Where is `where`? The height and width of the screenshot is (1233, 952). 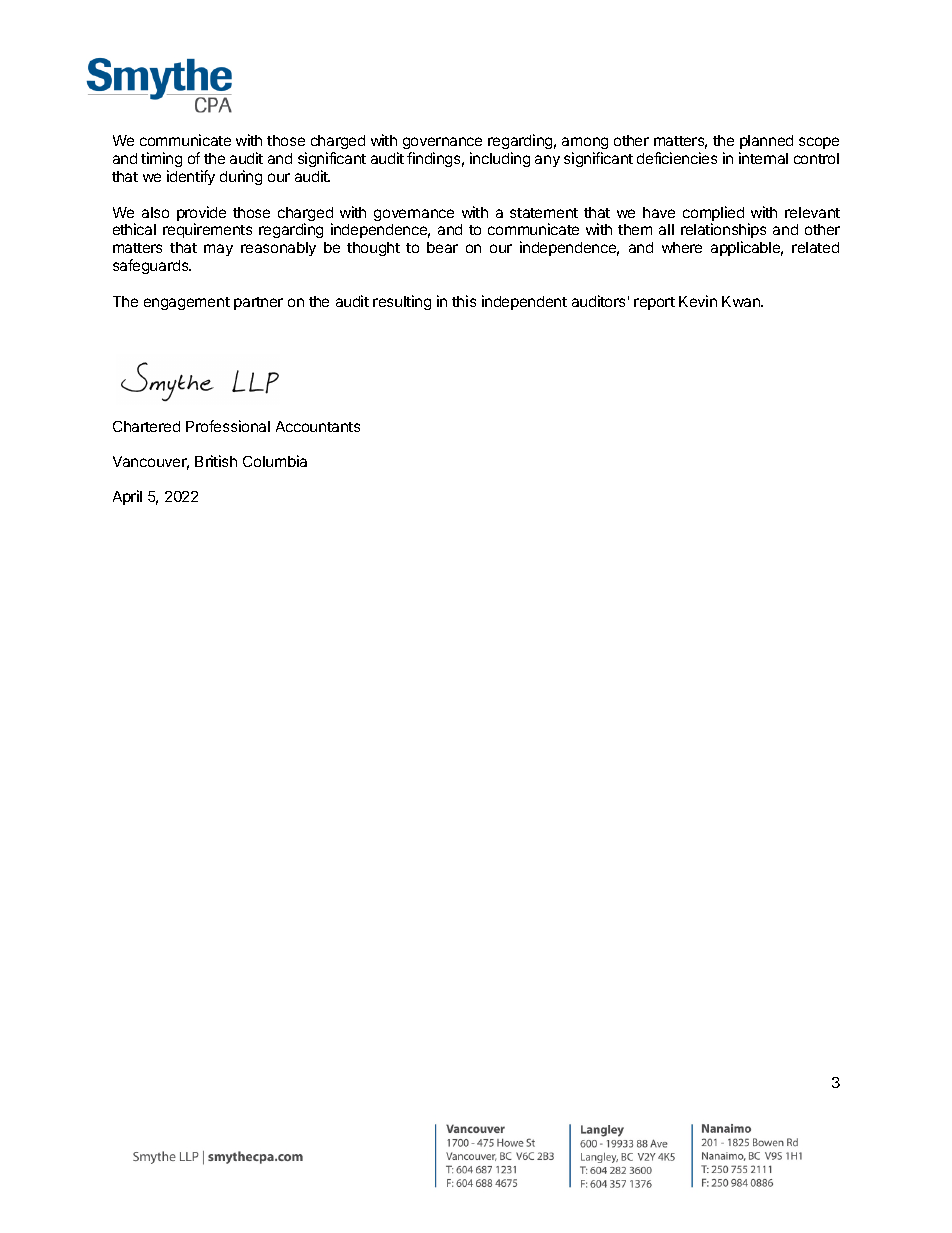
where is located at coordinates (682, 247).
